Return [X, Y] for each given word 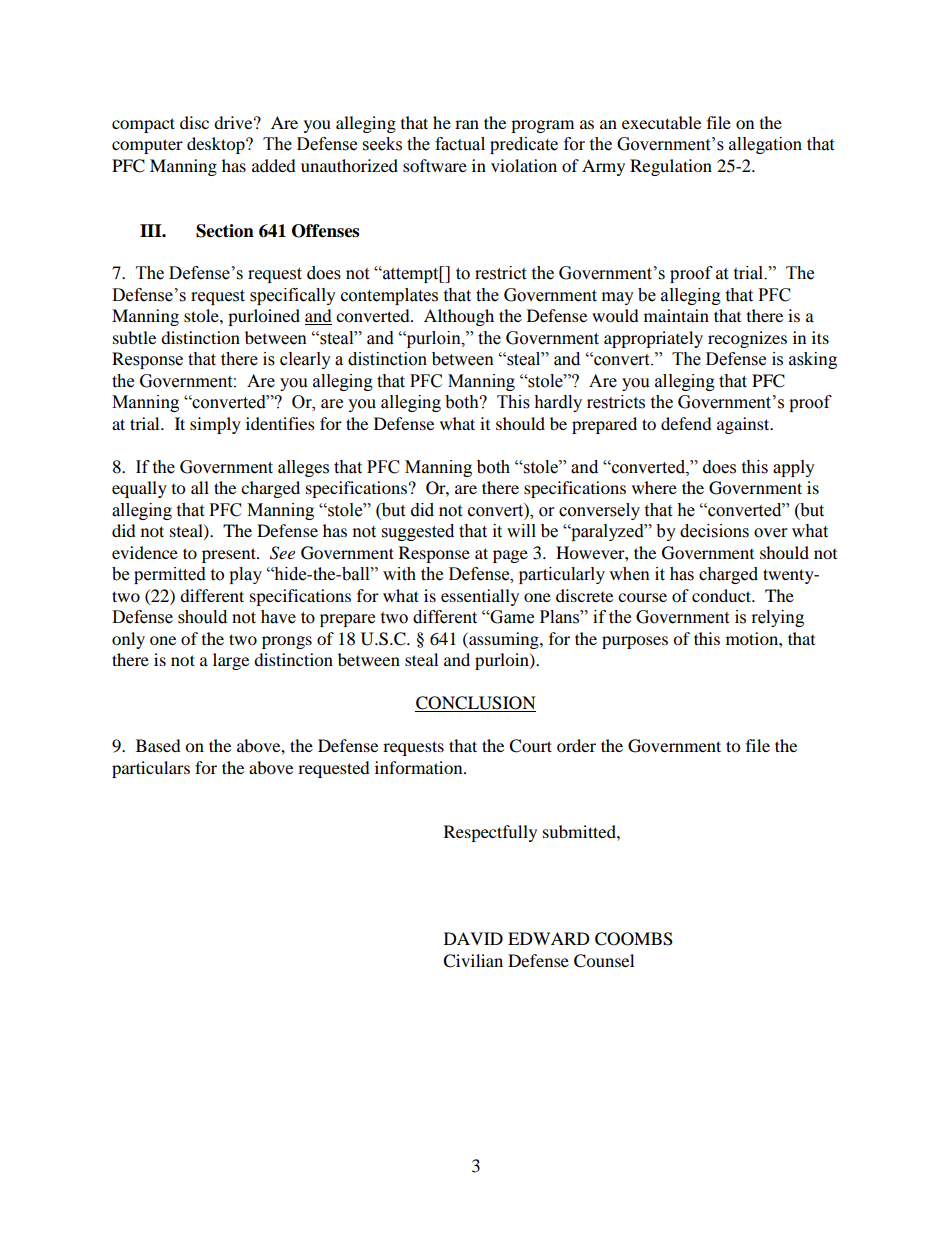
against [744, 425]
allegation [765, 145]
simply [215, 425]
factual [460, 144]
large [231, 661]
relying [778, 618]
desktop [217, 145]
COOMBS [634, 939]
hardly [558, 403]
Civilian [473, 961]
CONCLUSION [475, 704]
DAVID [473, 938]
